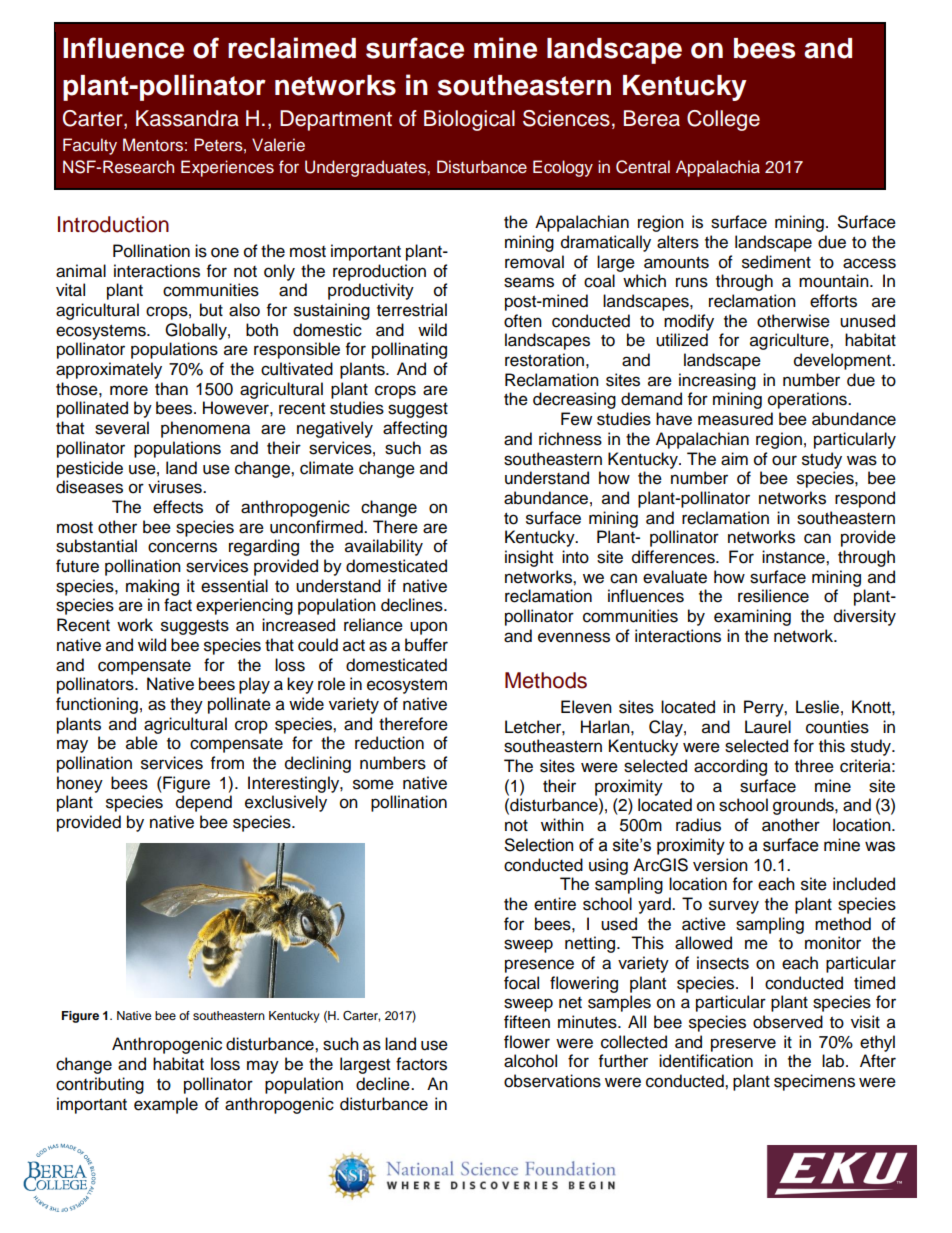  Describe the element at coordinates (808, 400) in the image. I see `operations` at that location.
